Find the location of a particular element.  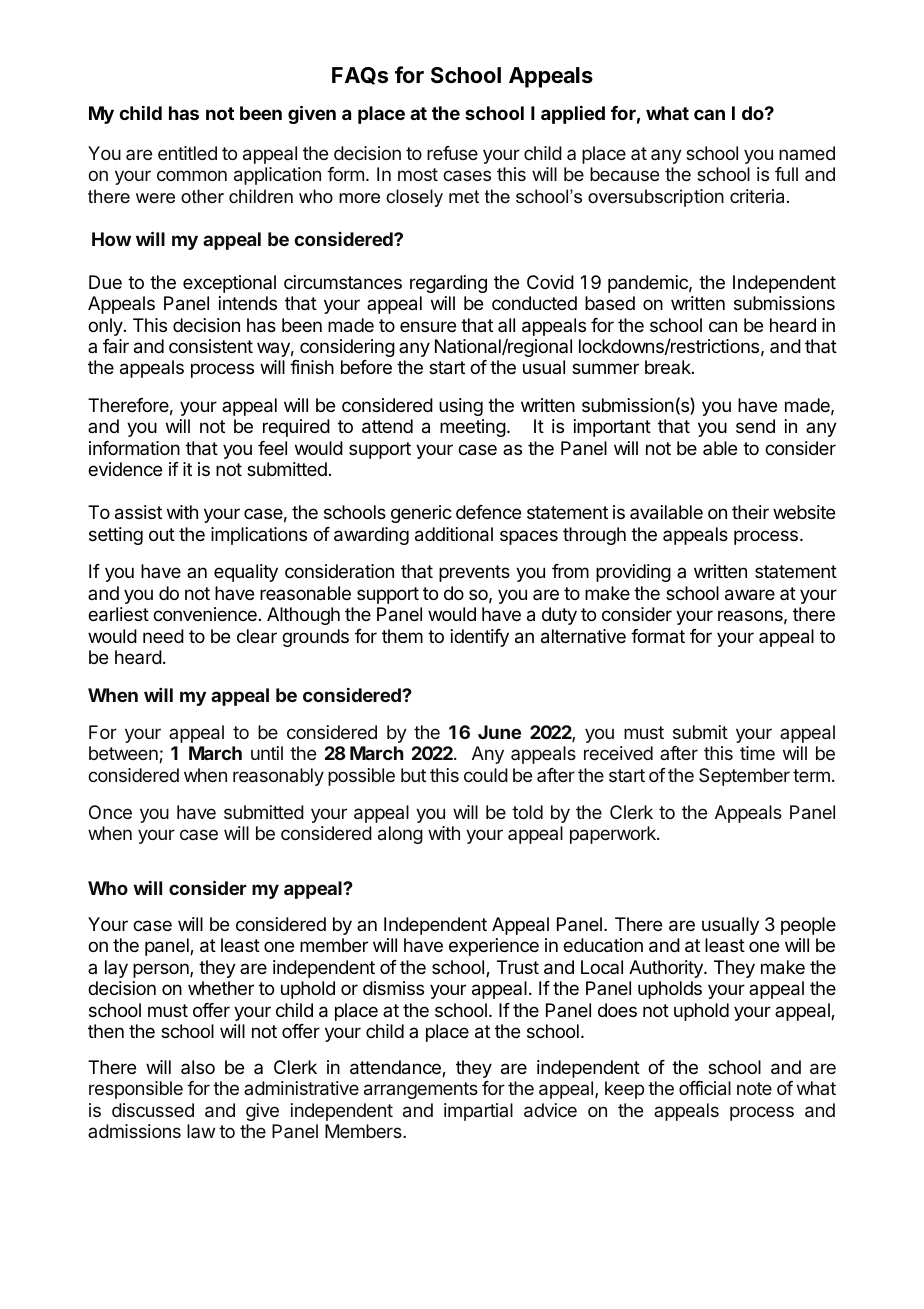

convenience is located at coordinates (205, 614).
